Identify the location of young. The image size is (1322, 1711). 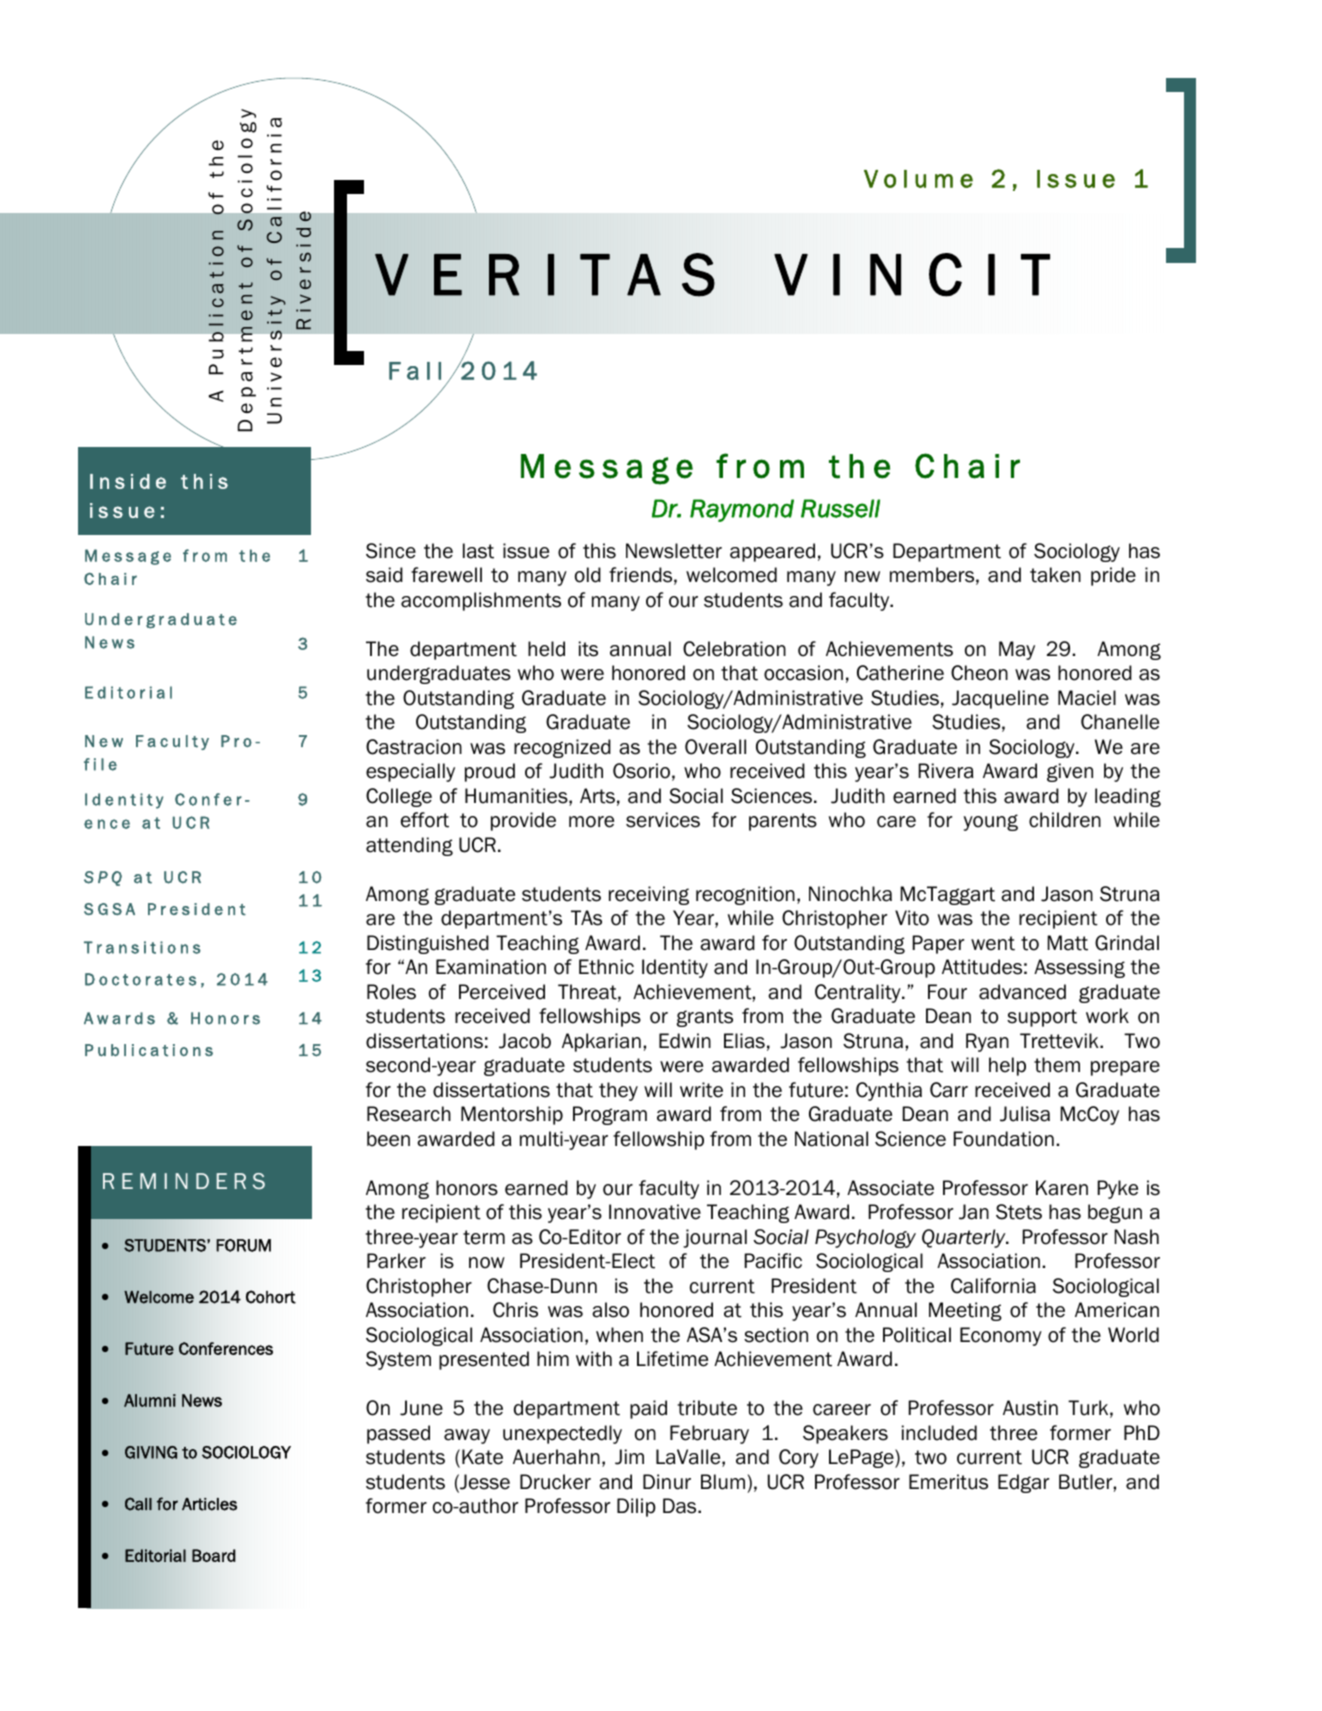
(991, 822).
